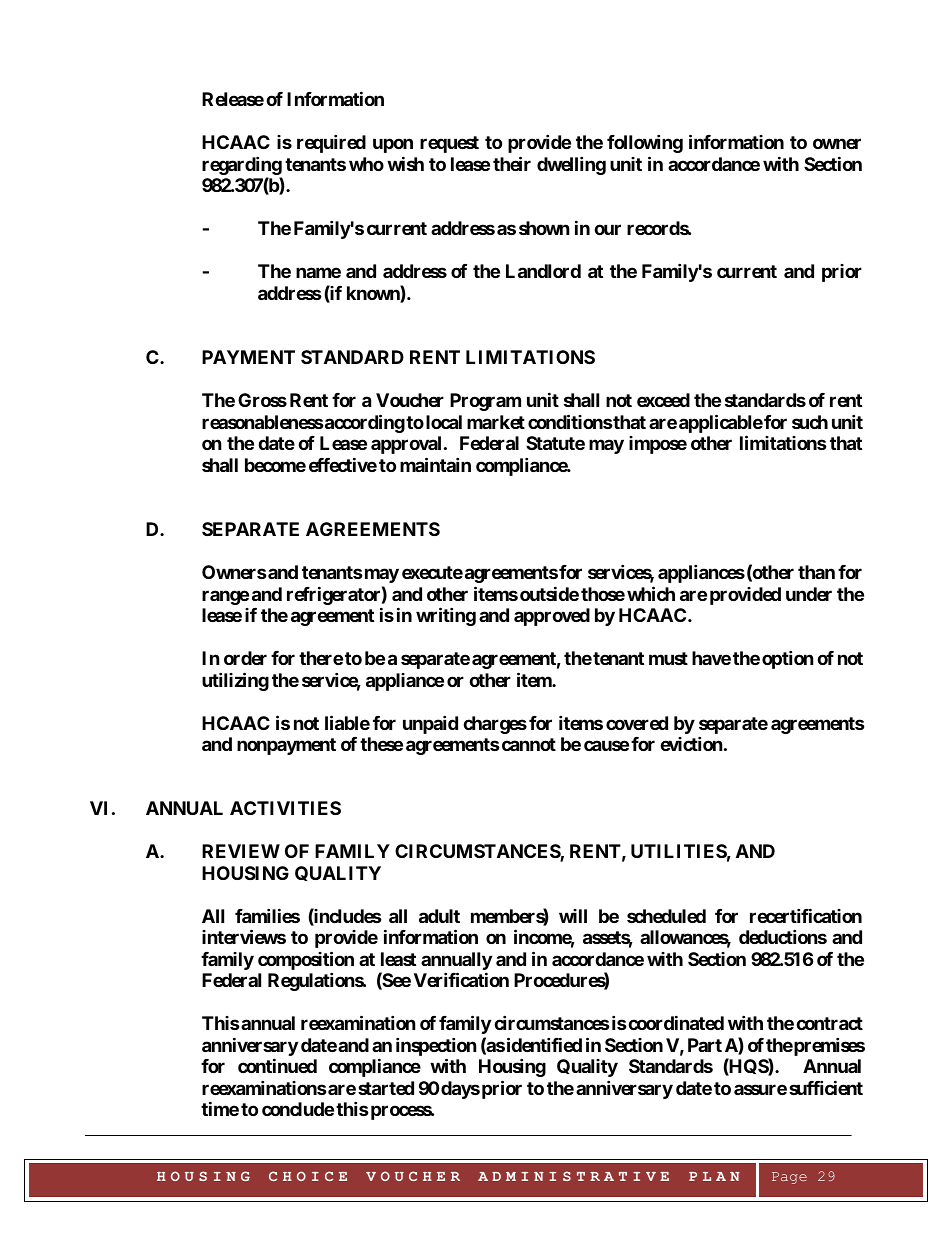  What do you see at coordinates (308, 1176) in the screenshot?
I see `CHOICE` at bounding box center [308, 1176].
